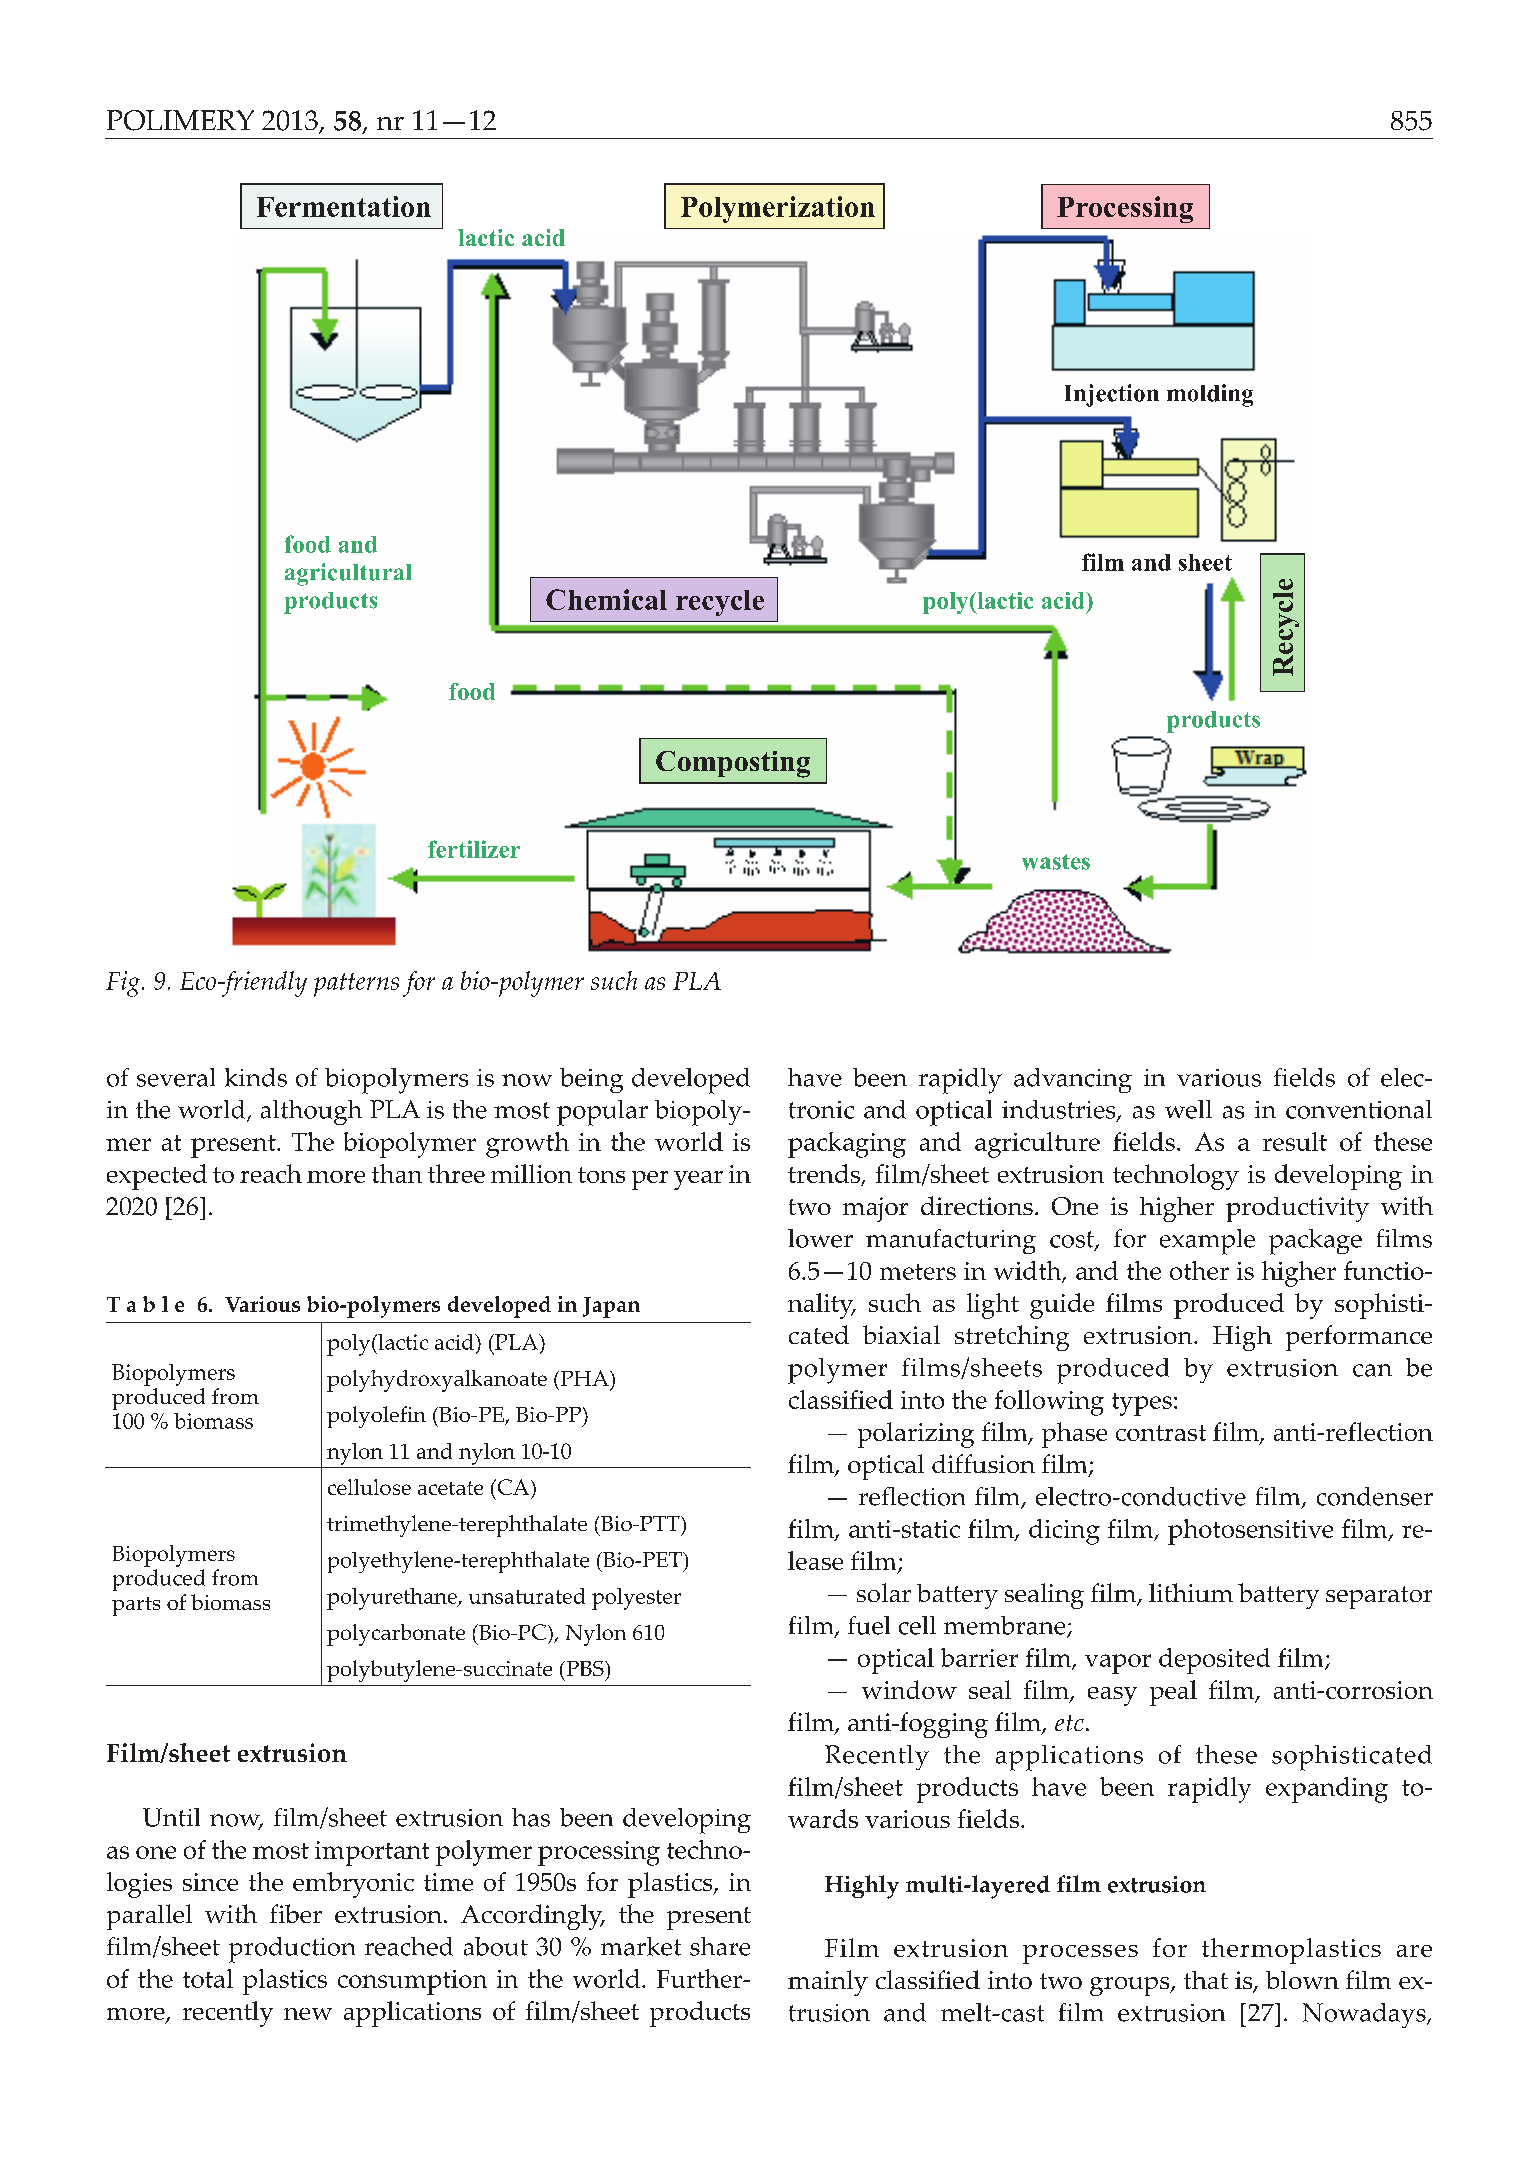 The image size is (1539, 2177). Describe the element at coordinates (1206, 1980) in the screenshot. I see `that` at that location.
